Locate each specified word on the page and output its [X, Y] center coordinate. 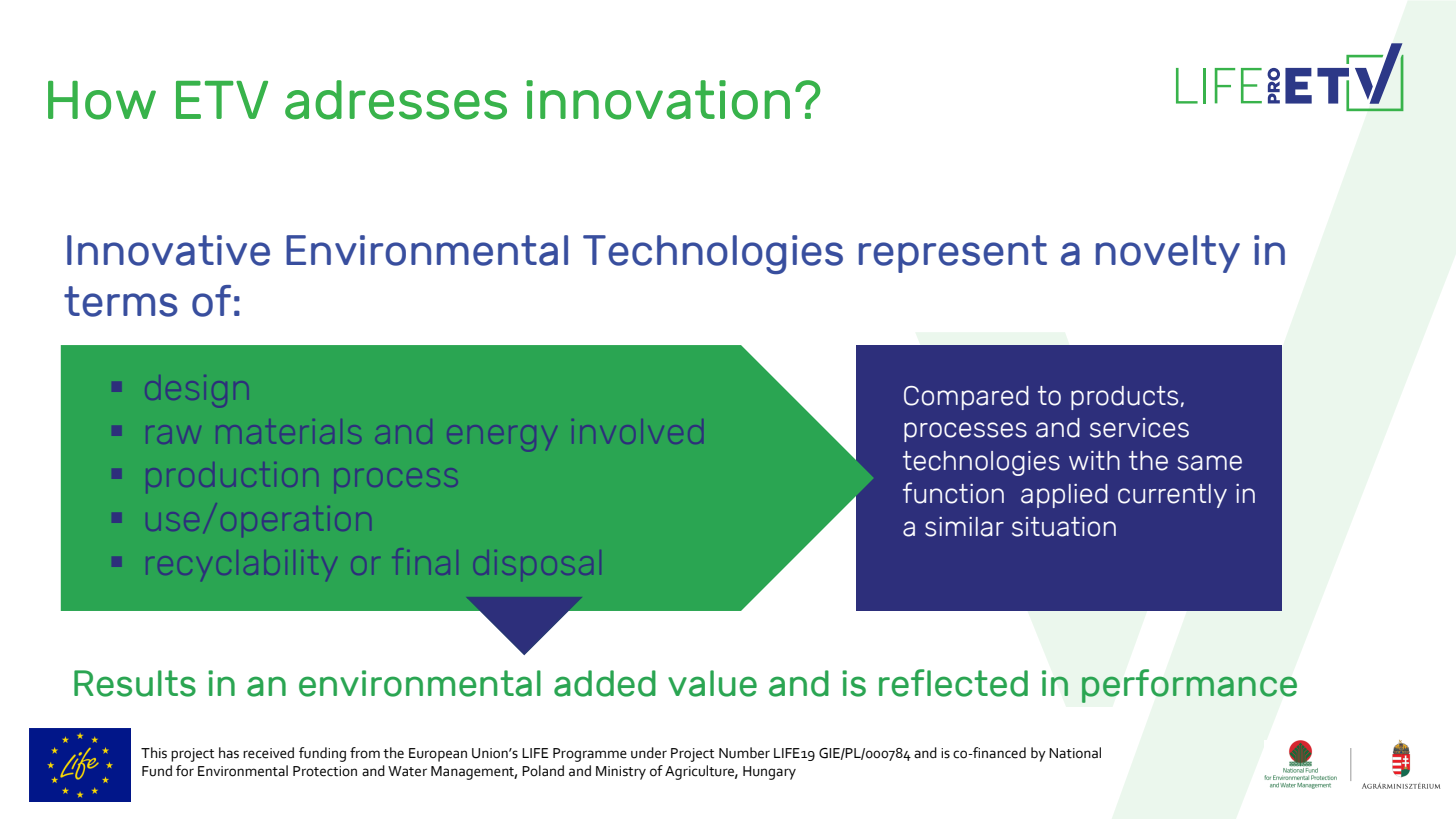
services [1139, 428]
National [1075, 753]
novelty [1168, 254]
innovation [658, 100]
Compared [966, 398]
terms [121, 301]
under [649, 753]
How [102, 100]
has [229, 753]
